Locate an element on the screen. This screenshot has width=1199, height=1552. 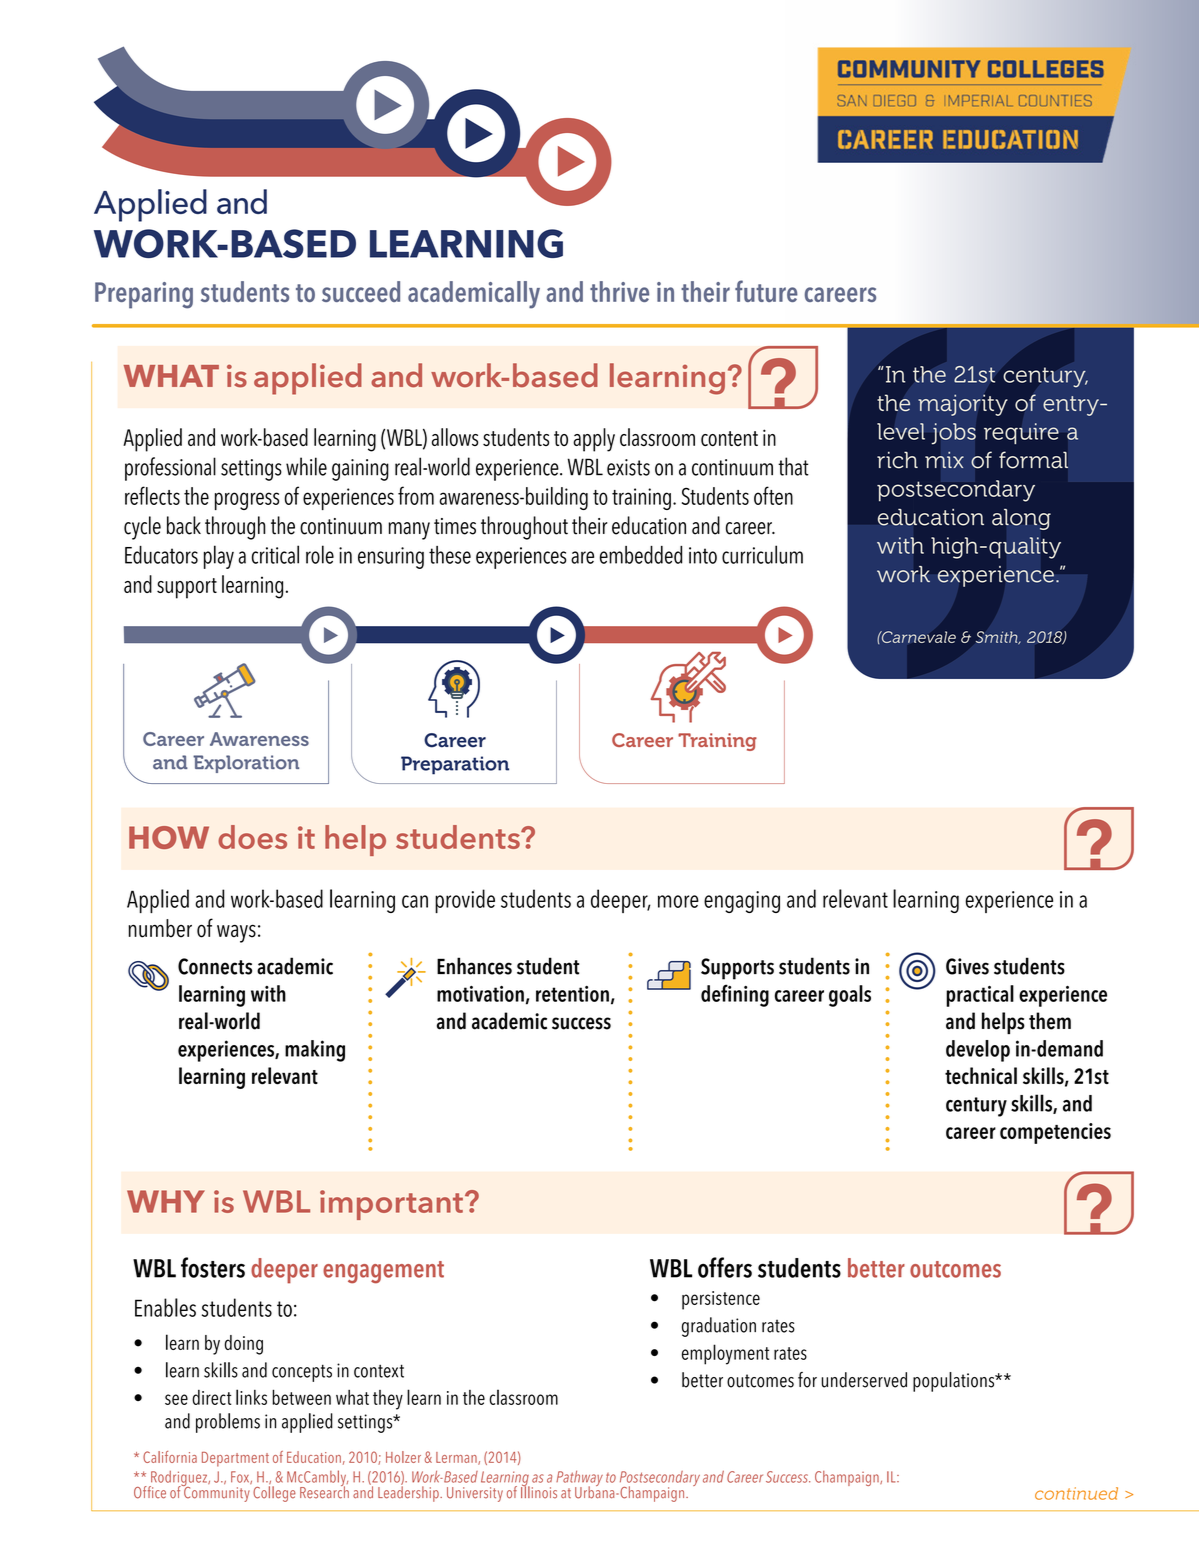
majority is located at coordinates (962, 405).
